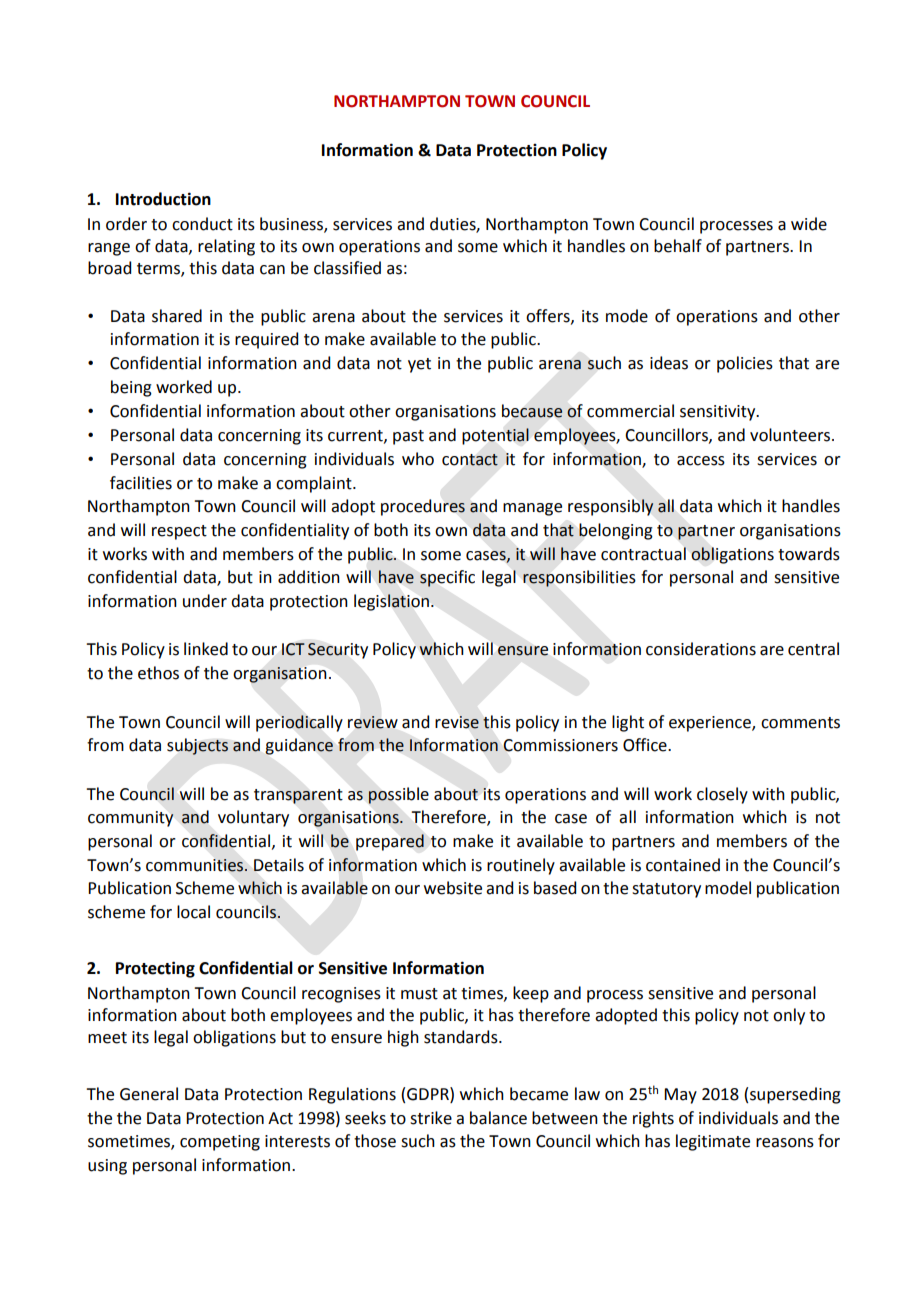  What do you see at coordinates (678, 246) in the screenshot?
I see `behalf` at bounding box center [678, 246].
